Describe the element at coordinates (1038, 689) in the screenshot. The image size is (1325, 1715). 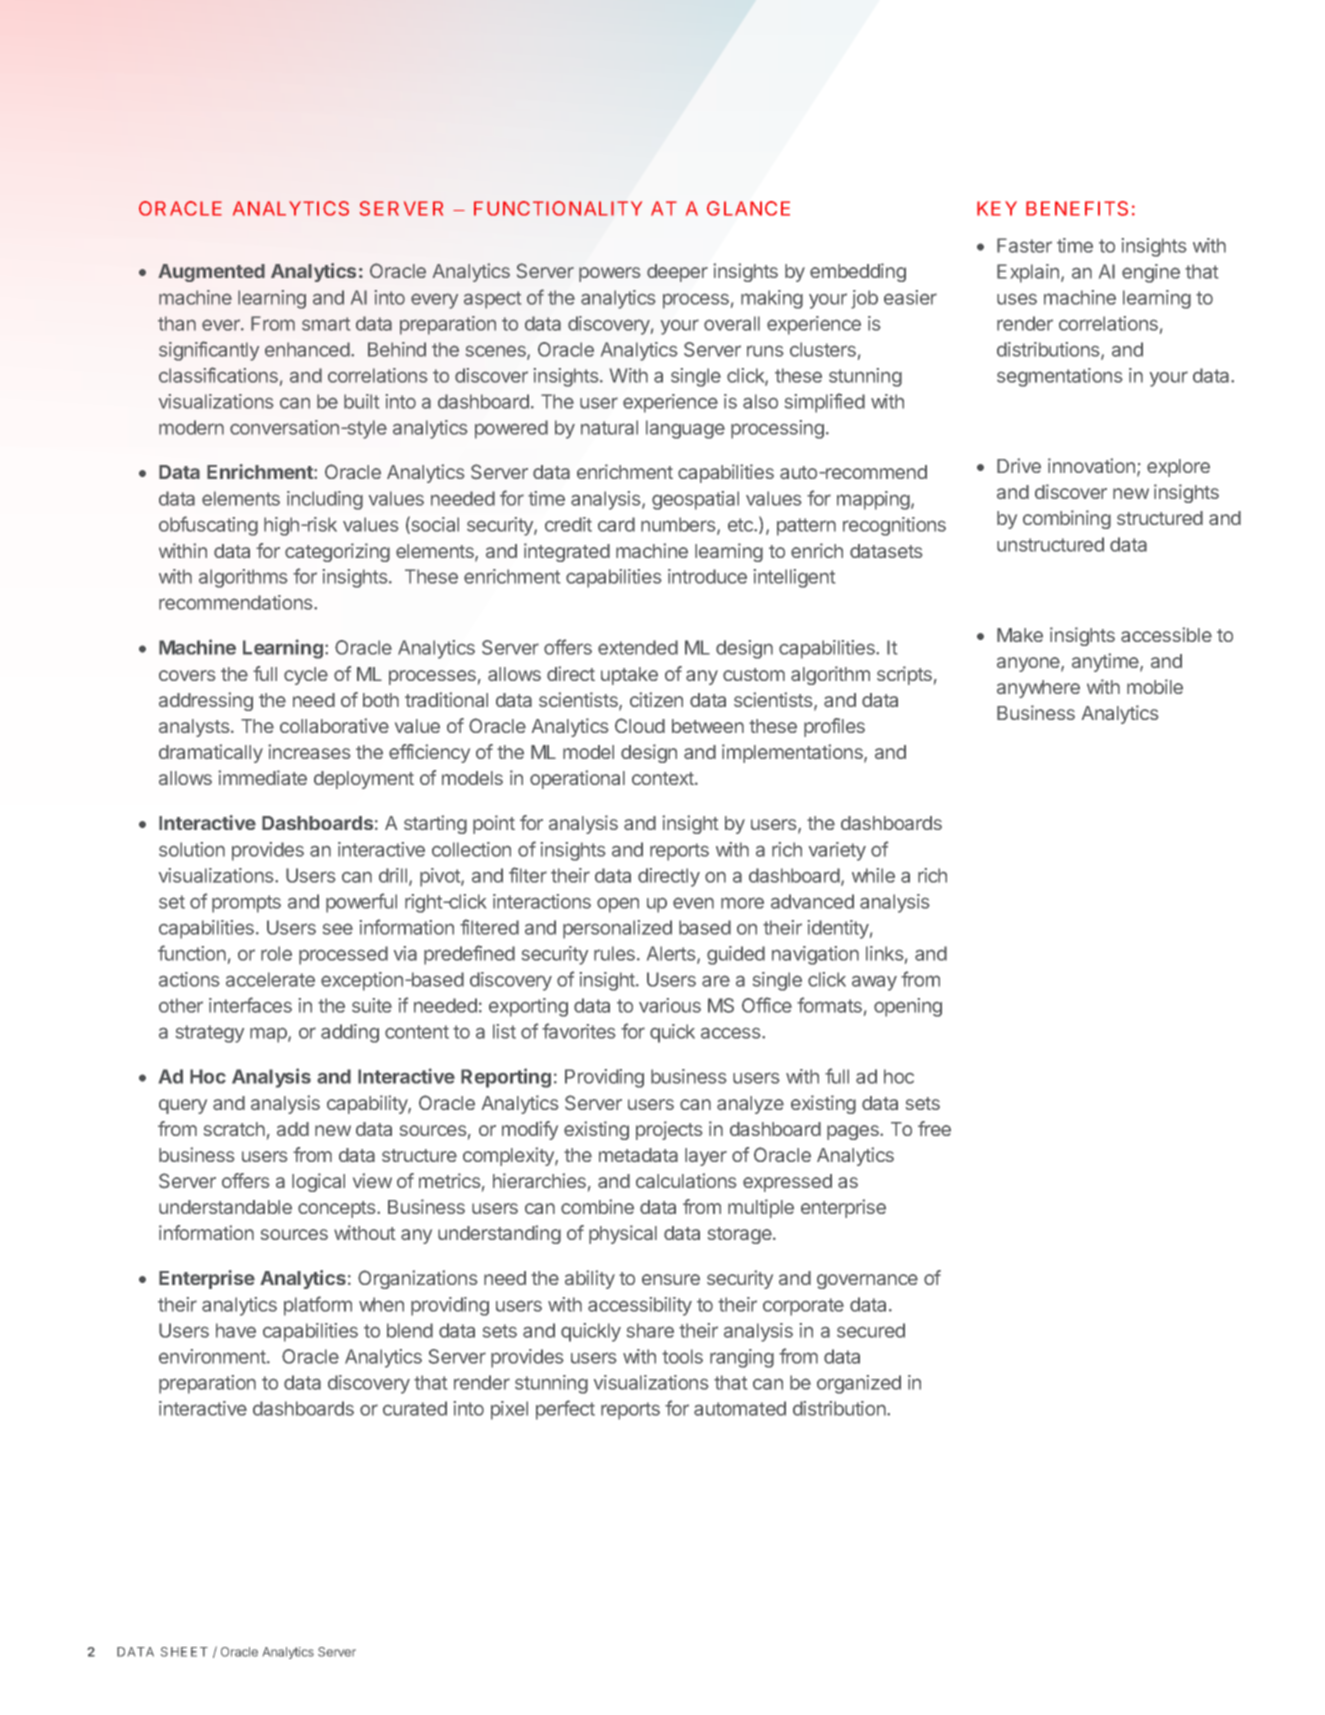
I see `anywhere` at that location.
